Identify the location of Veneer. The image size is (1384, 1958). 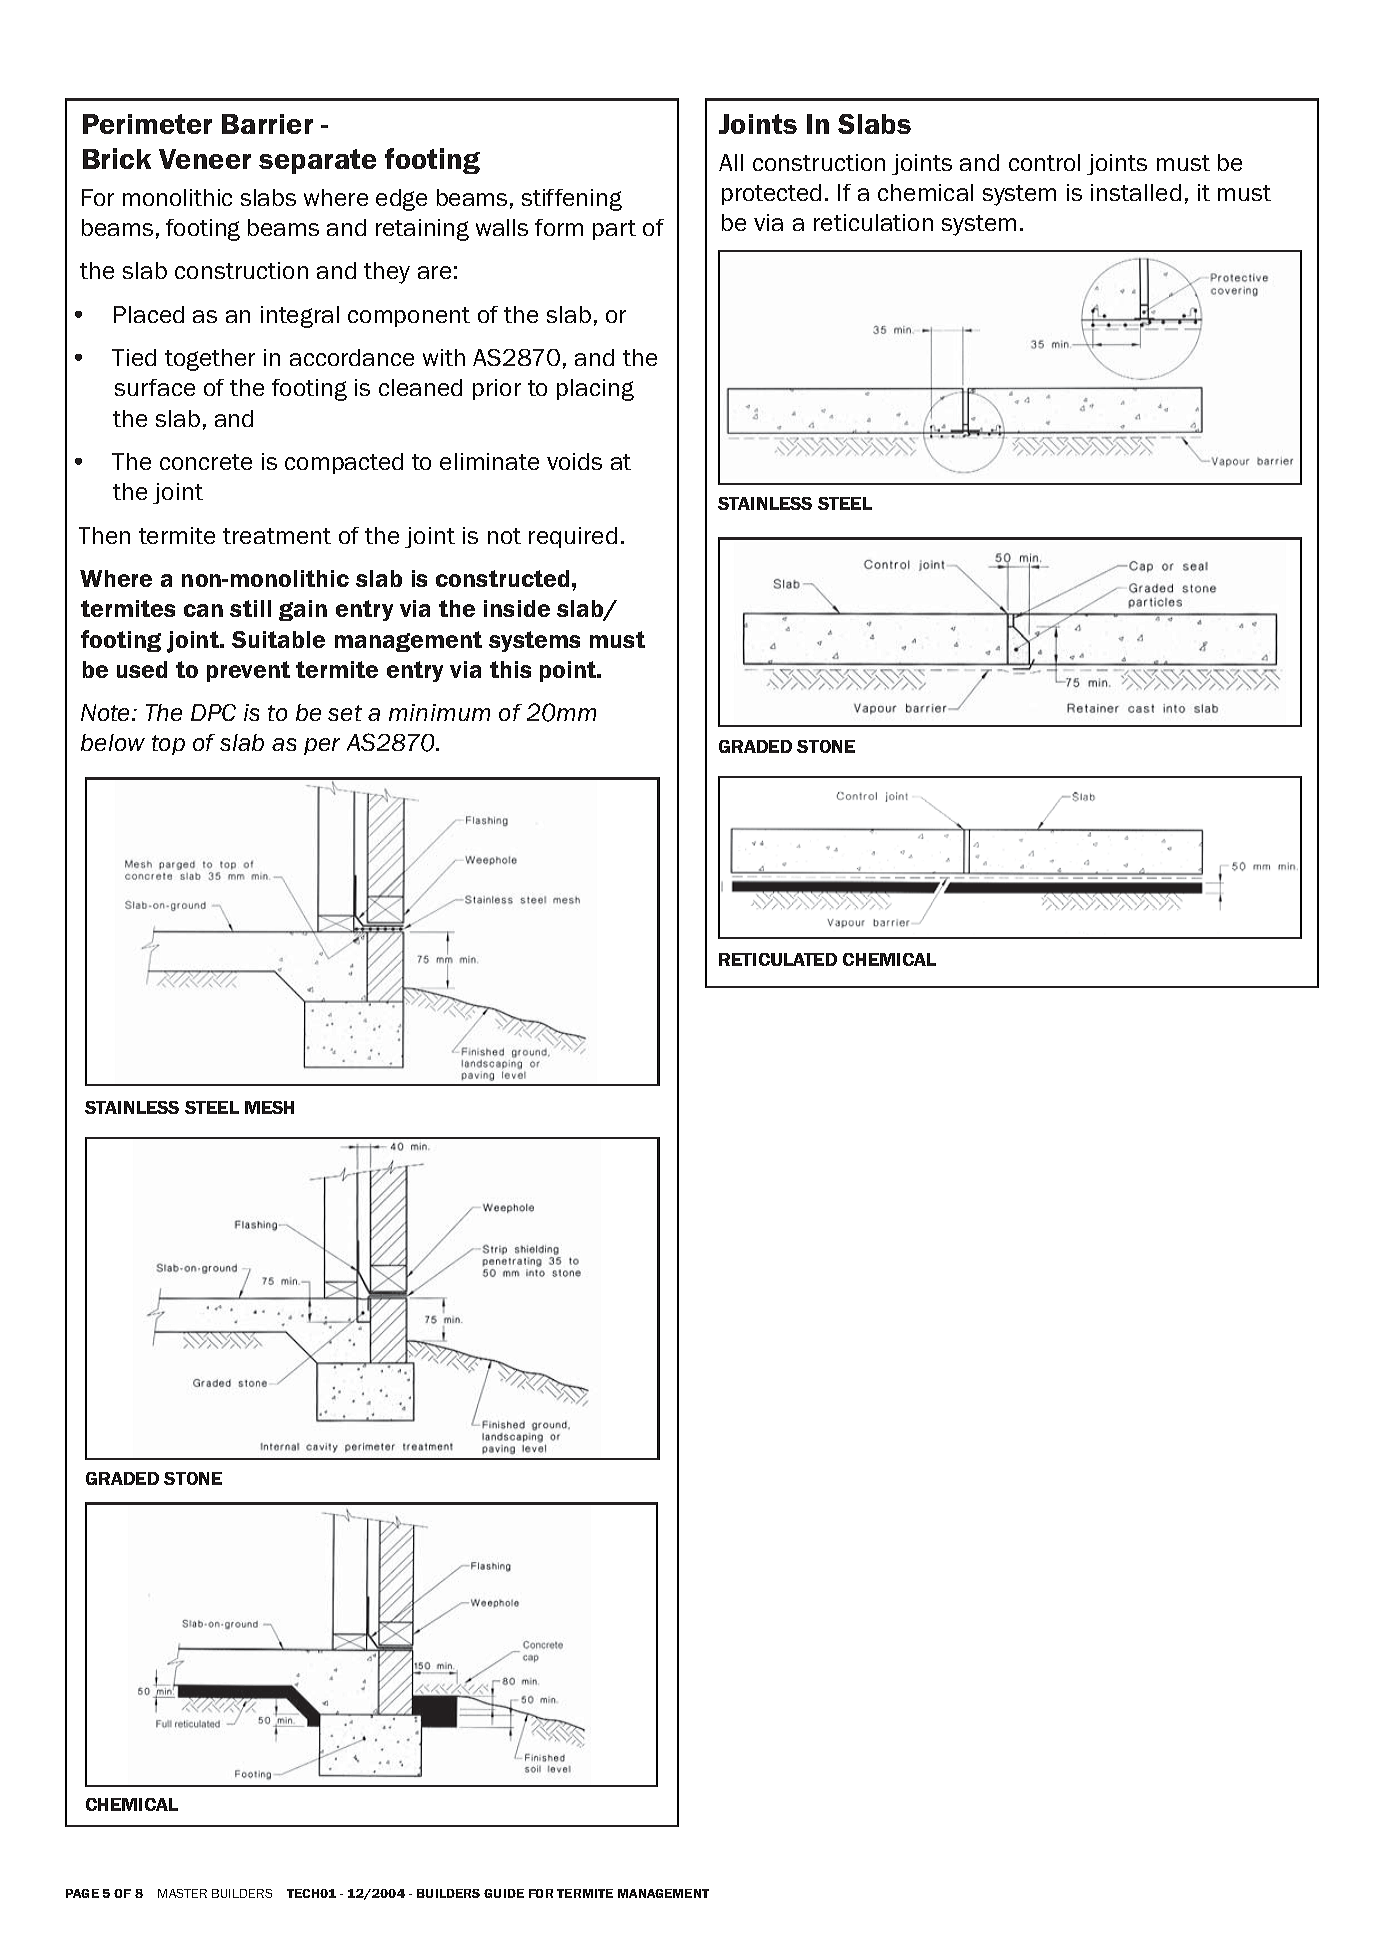
(205, 159).
